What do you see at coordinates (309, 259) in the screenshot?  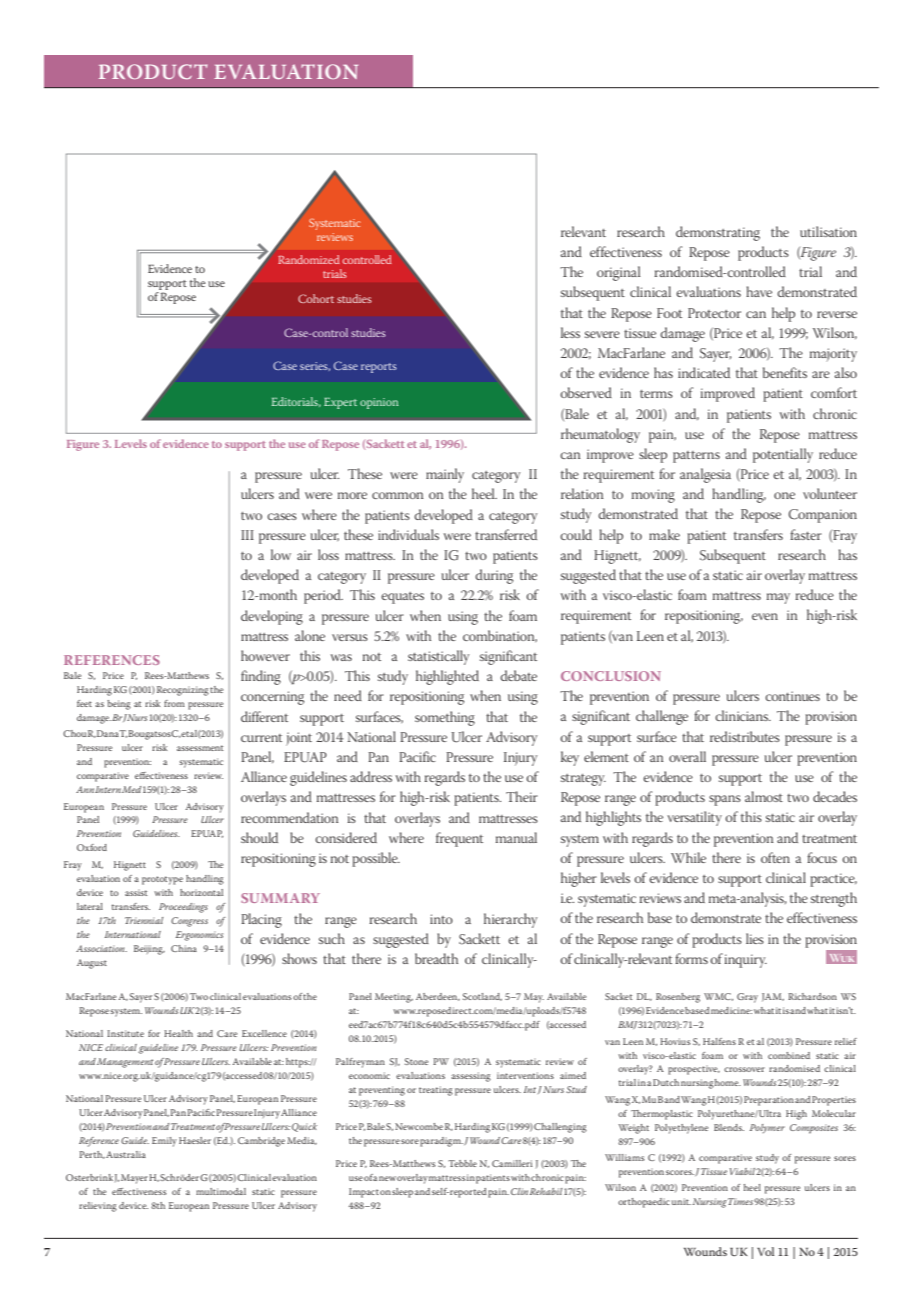 I see `Randomized` at bounding box center [309, 259].
